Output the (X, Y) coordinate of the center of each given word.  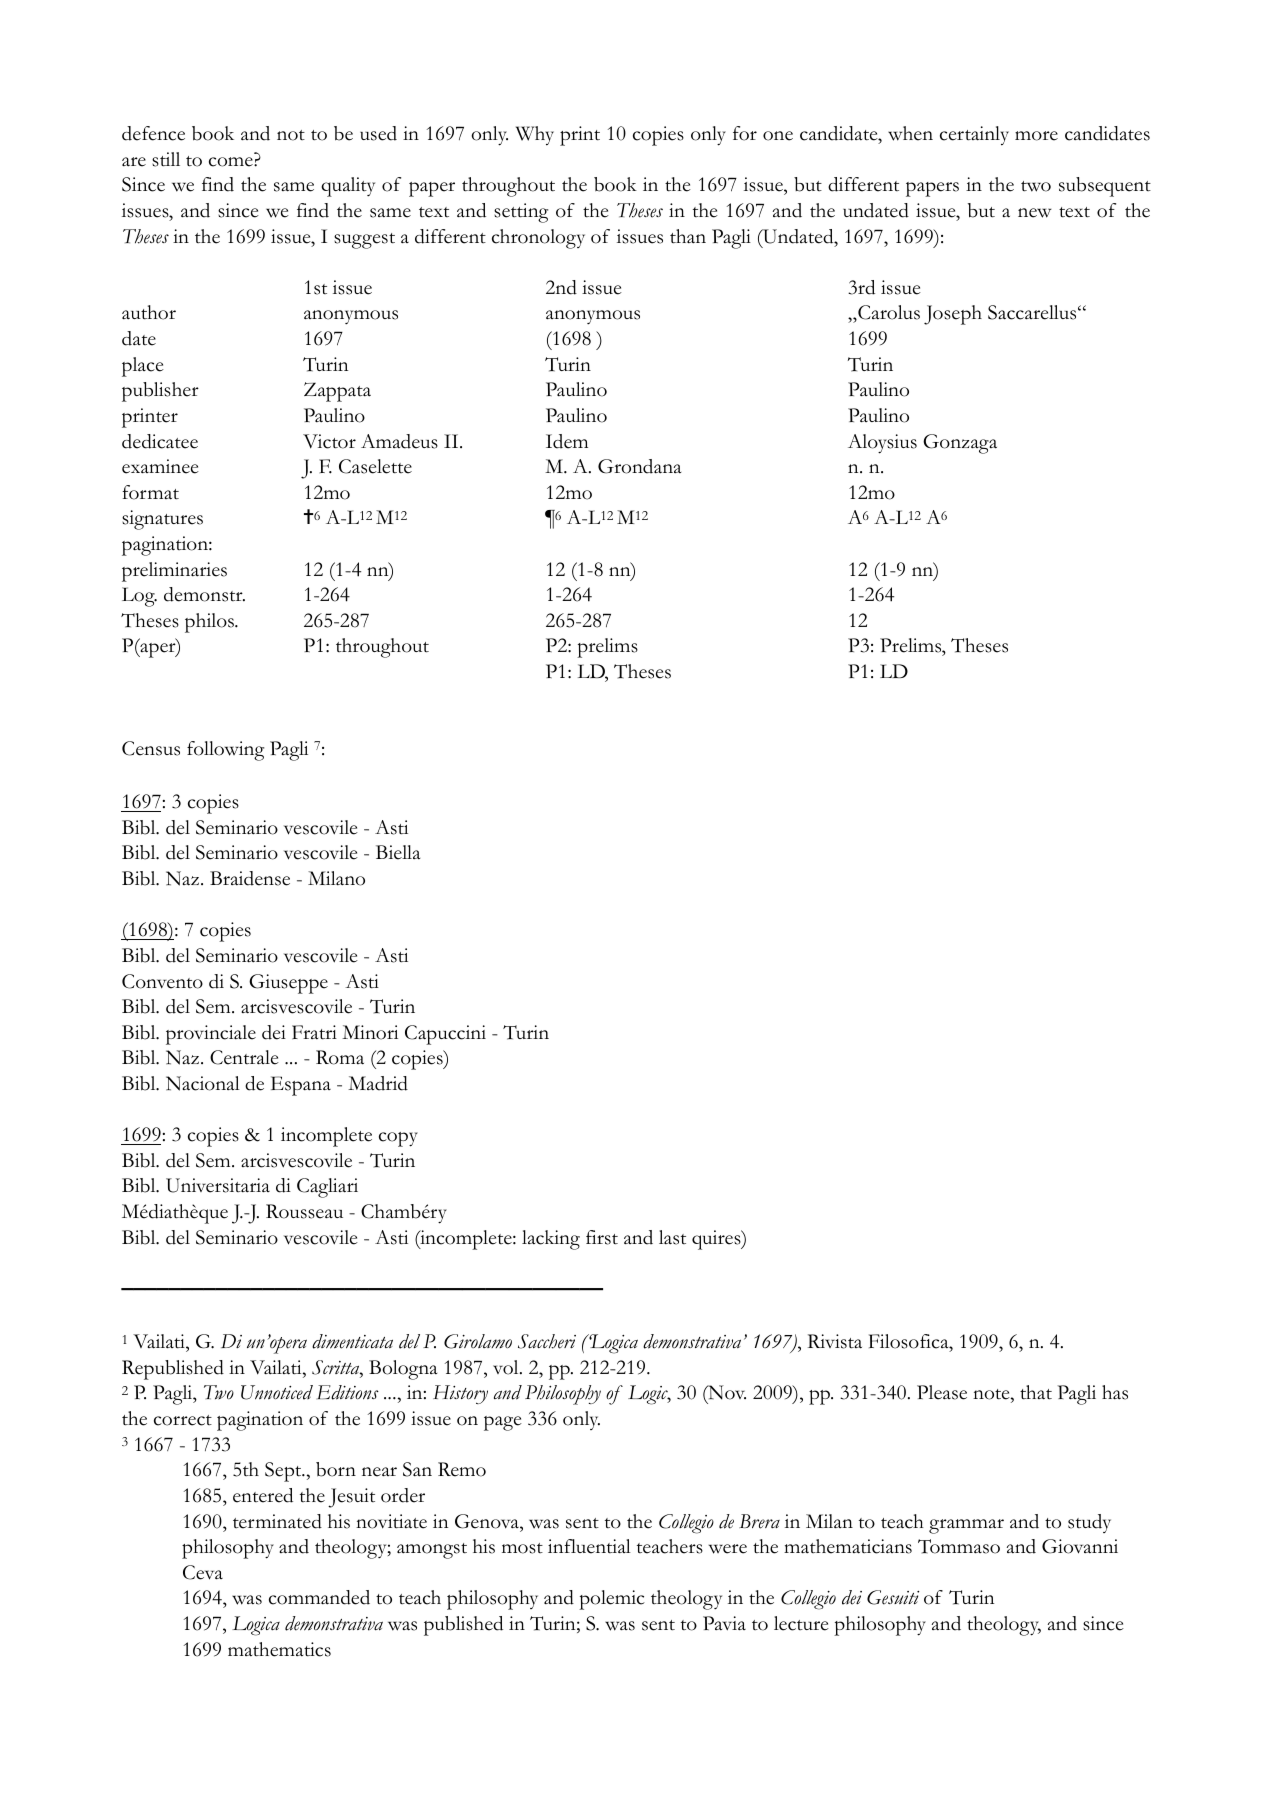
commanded (319, 1597)
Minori (370, 1032)
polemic (612, 1600)
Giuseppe (288, 984)
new (1035, 213)
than (688, 236)
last (672, 1237)
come (232, 162)
